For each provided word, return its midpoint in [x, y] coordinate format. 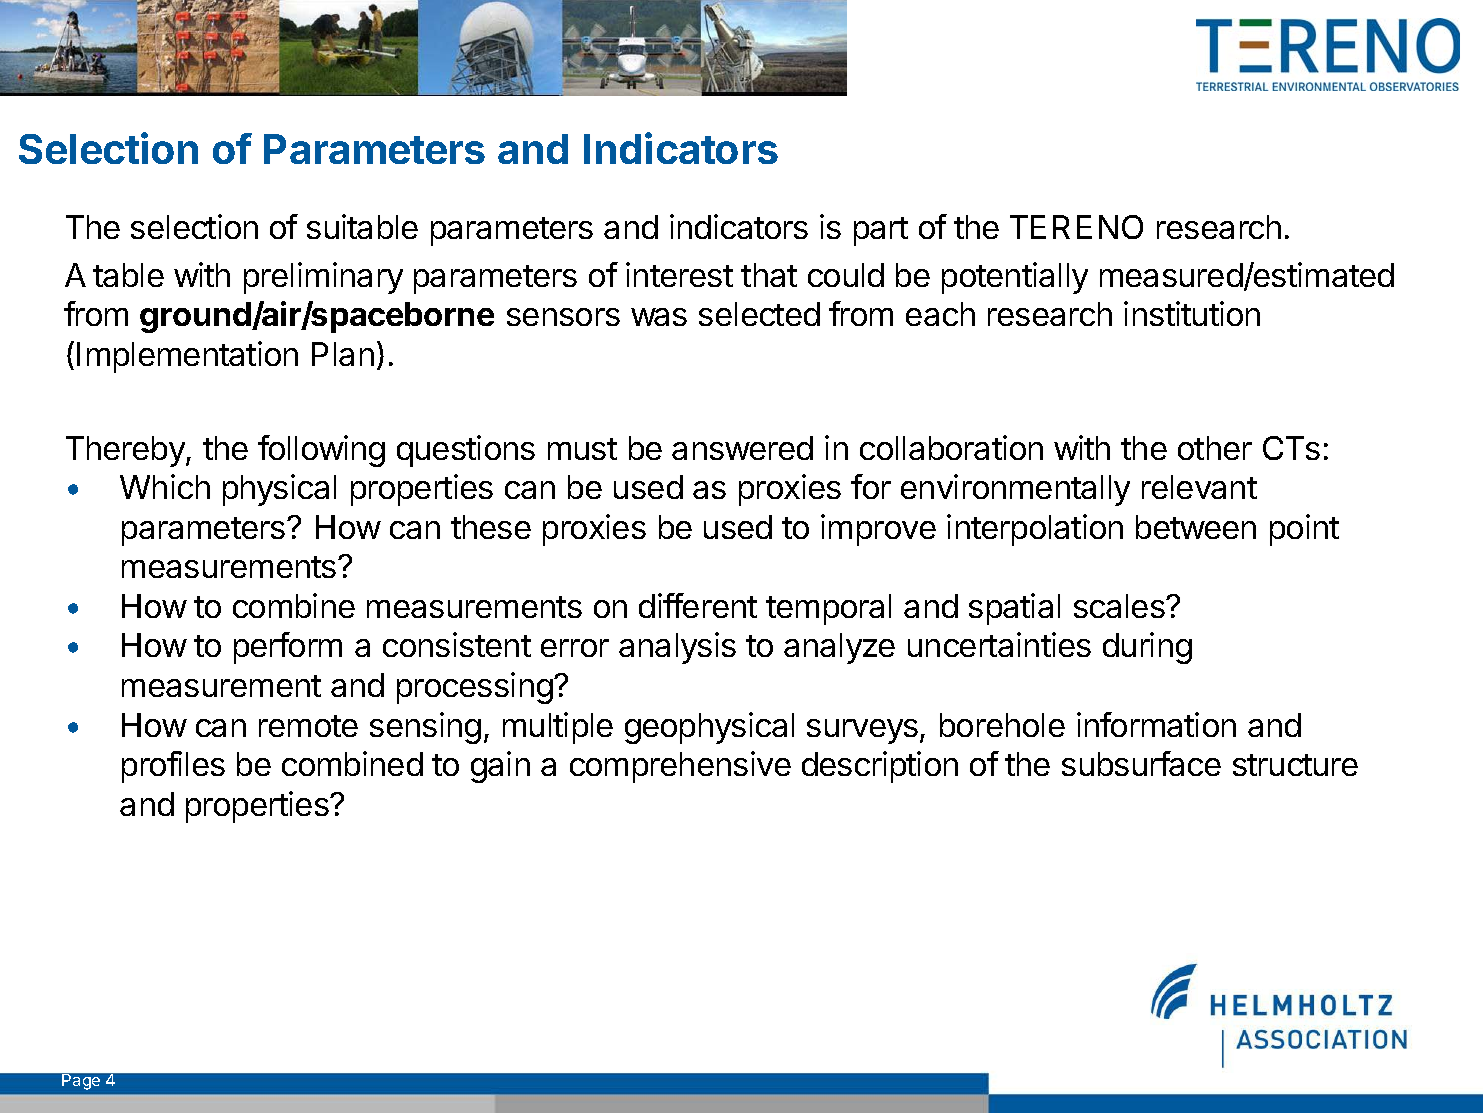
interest [679, 274]
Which [165, 486]
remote [308, 726]
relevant [1199, 487]
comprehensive [680, 767]
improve [878, 530]
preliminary [323, 278]
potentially [1015, 278]
